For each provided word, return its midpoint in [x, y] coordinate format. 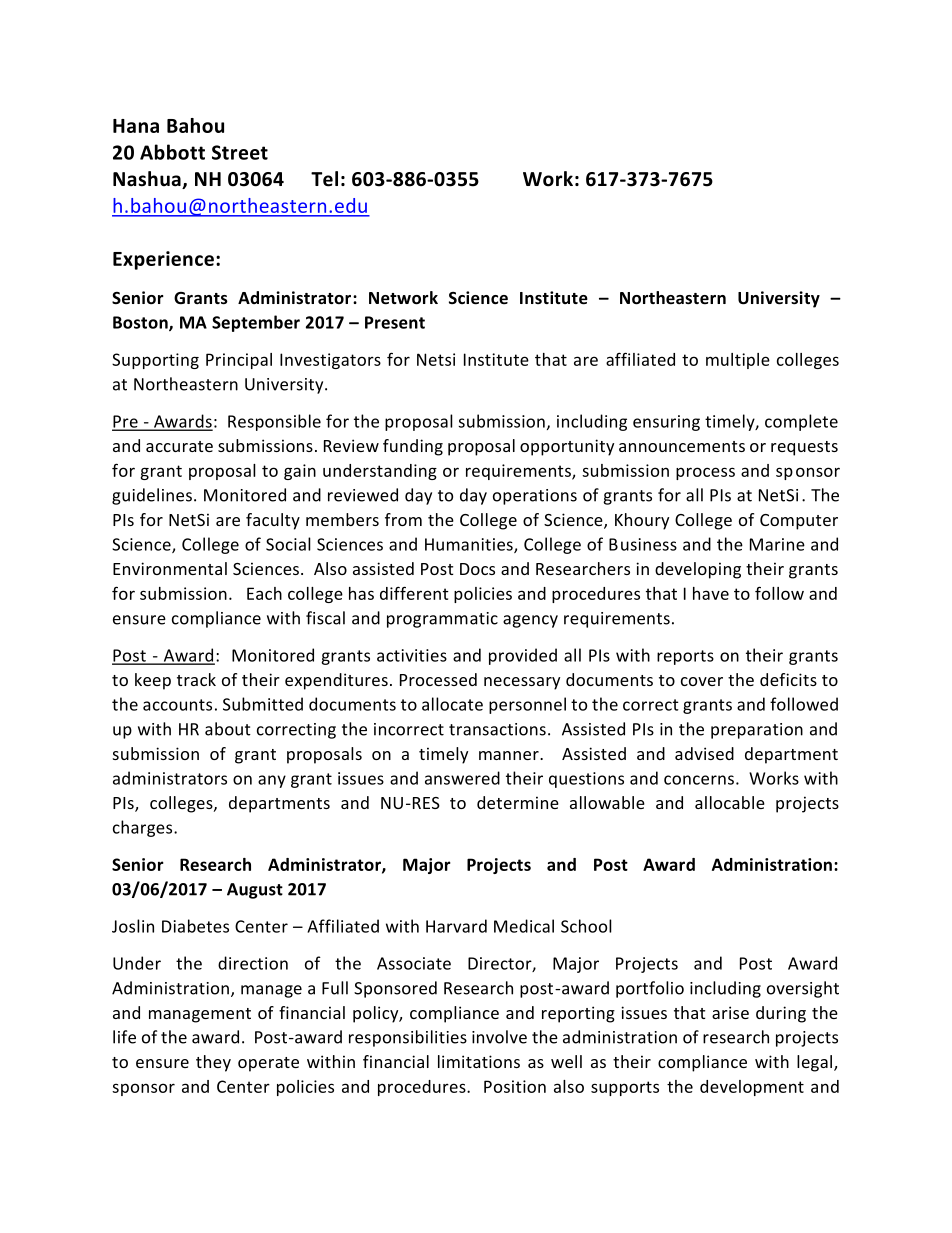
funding [413, 447]
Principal [239, 361]
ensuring [666, 423]
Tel [324, 179]
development [752, 1088]
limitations [479, 1061]
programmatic [442, 620]
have [711, 593]
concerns [699, 780]
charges [144, 828]
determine [518, 802]
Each [264, 593]
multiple [738, 361]
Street [240, 152]
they [213, 1063]
